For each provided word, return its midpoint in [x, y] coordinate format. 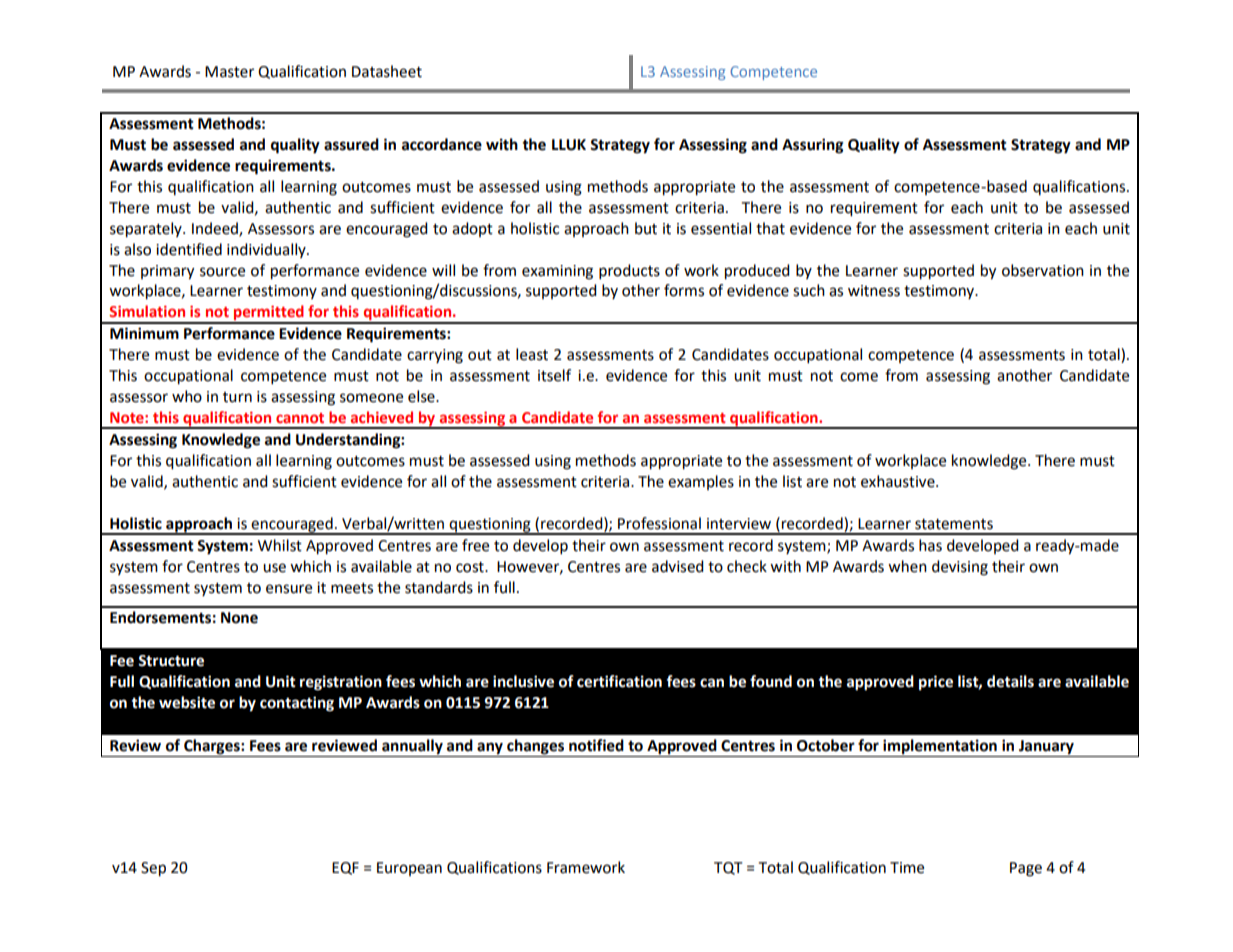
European [409, 869]
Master [229, 72]
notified [596, 745]
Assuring [813, 146]
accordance [442, 144]
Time [907, 868]
